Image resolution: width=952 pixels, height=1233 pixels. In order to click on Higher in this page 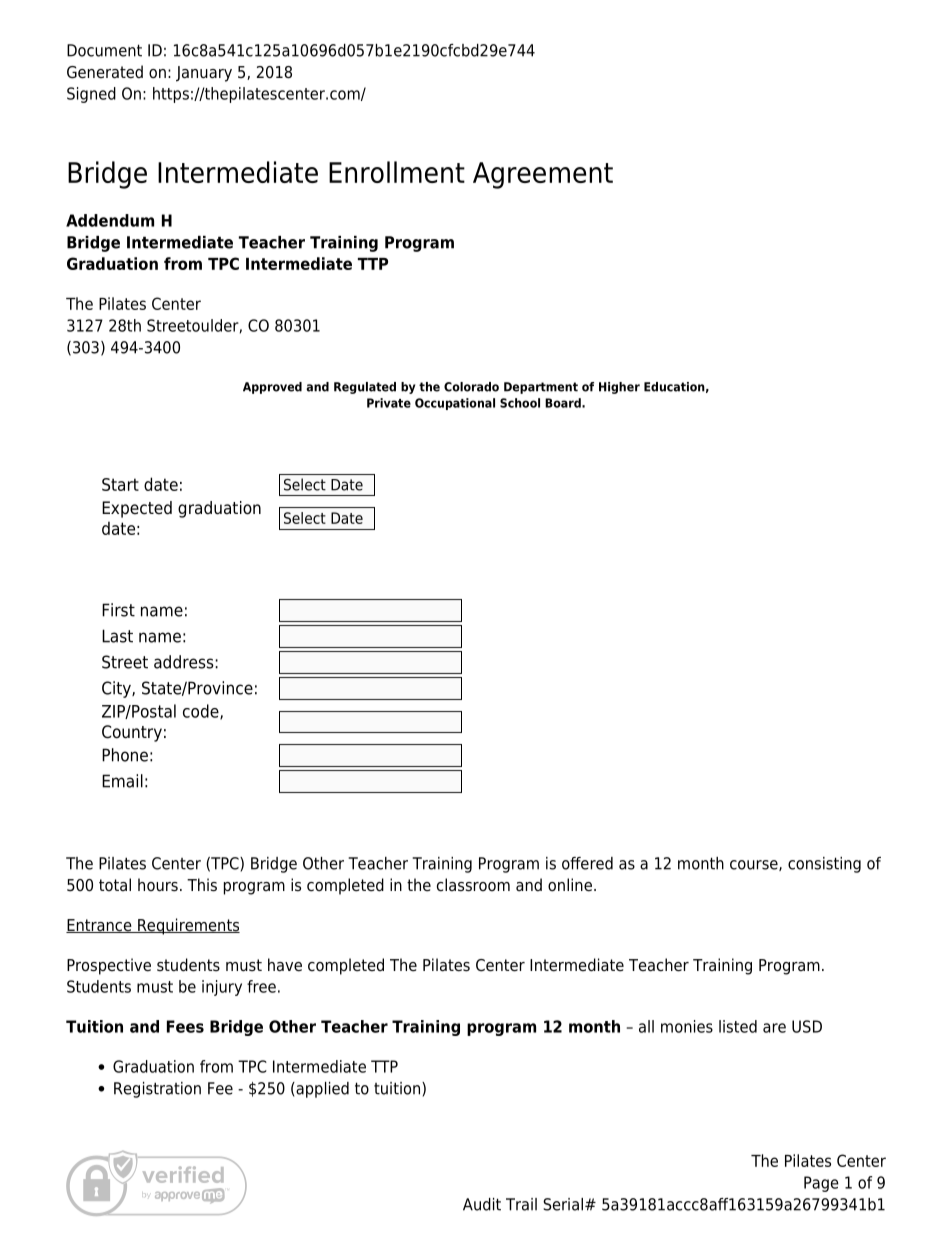, I will do `click(619, 388)`.
